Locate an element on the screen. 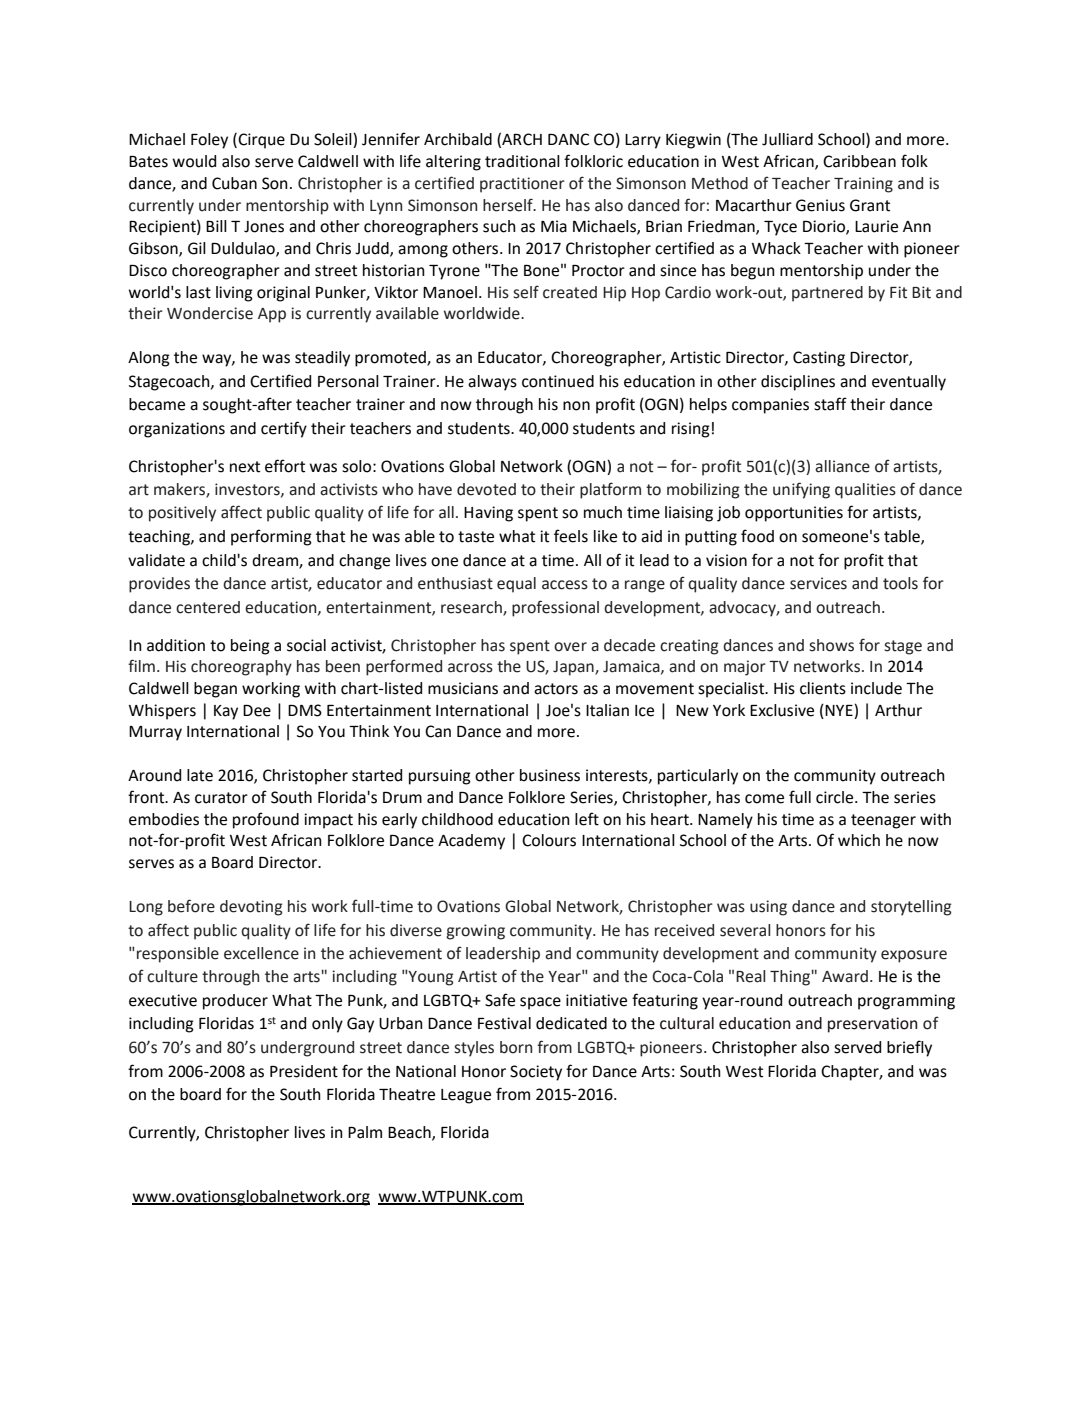 Image resolution: width=1092 pixels, height=1413 pixels. over is located at coordinates (570, 647).
